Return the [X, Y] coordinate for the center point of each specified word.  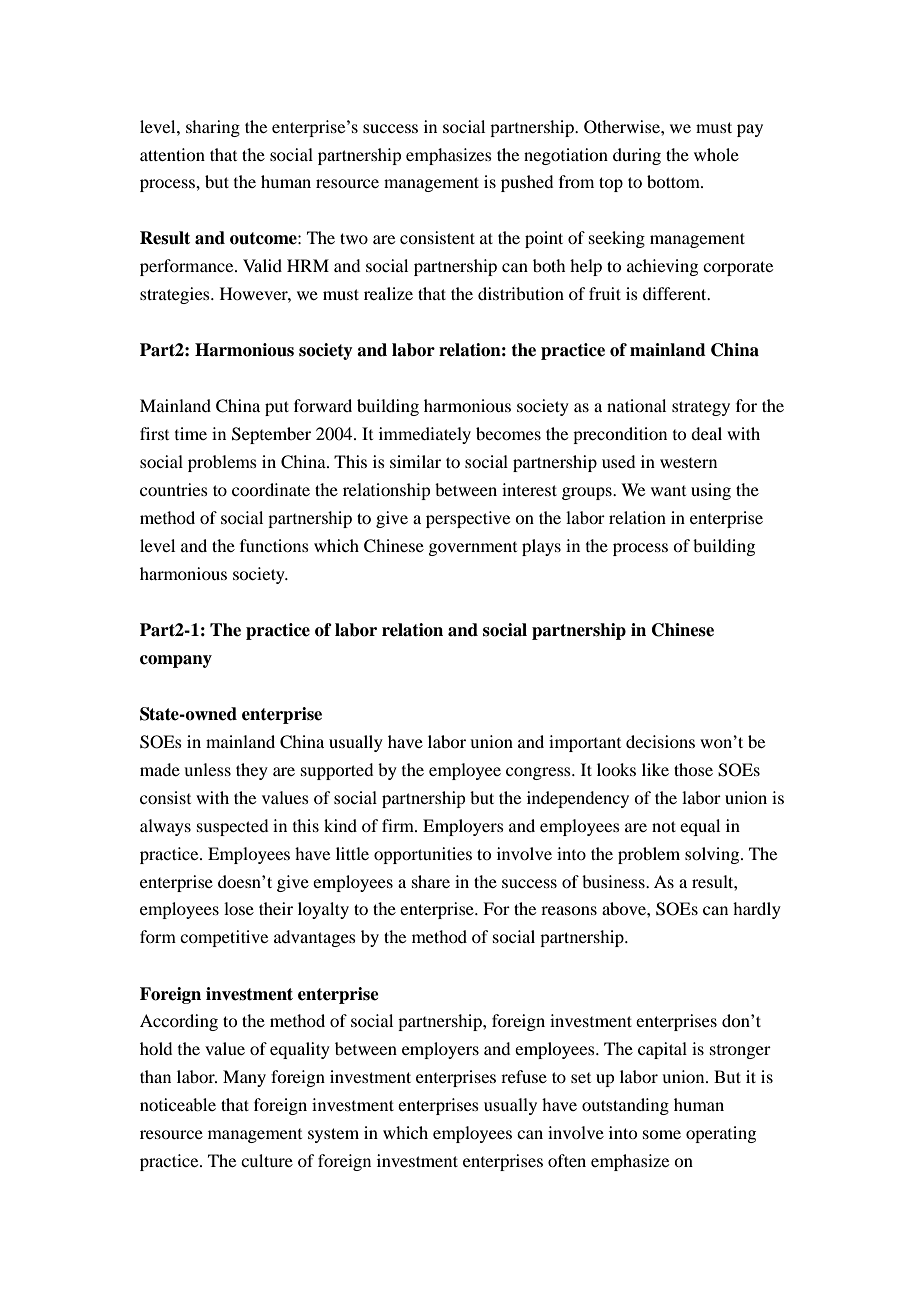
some [662, 1134]
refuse [524, 1076]
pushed [527, 183]
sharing [213, 128]
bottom [674, 181]
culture [267, 1160]
